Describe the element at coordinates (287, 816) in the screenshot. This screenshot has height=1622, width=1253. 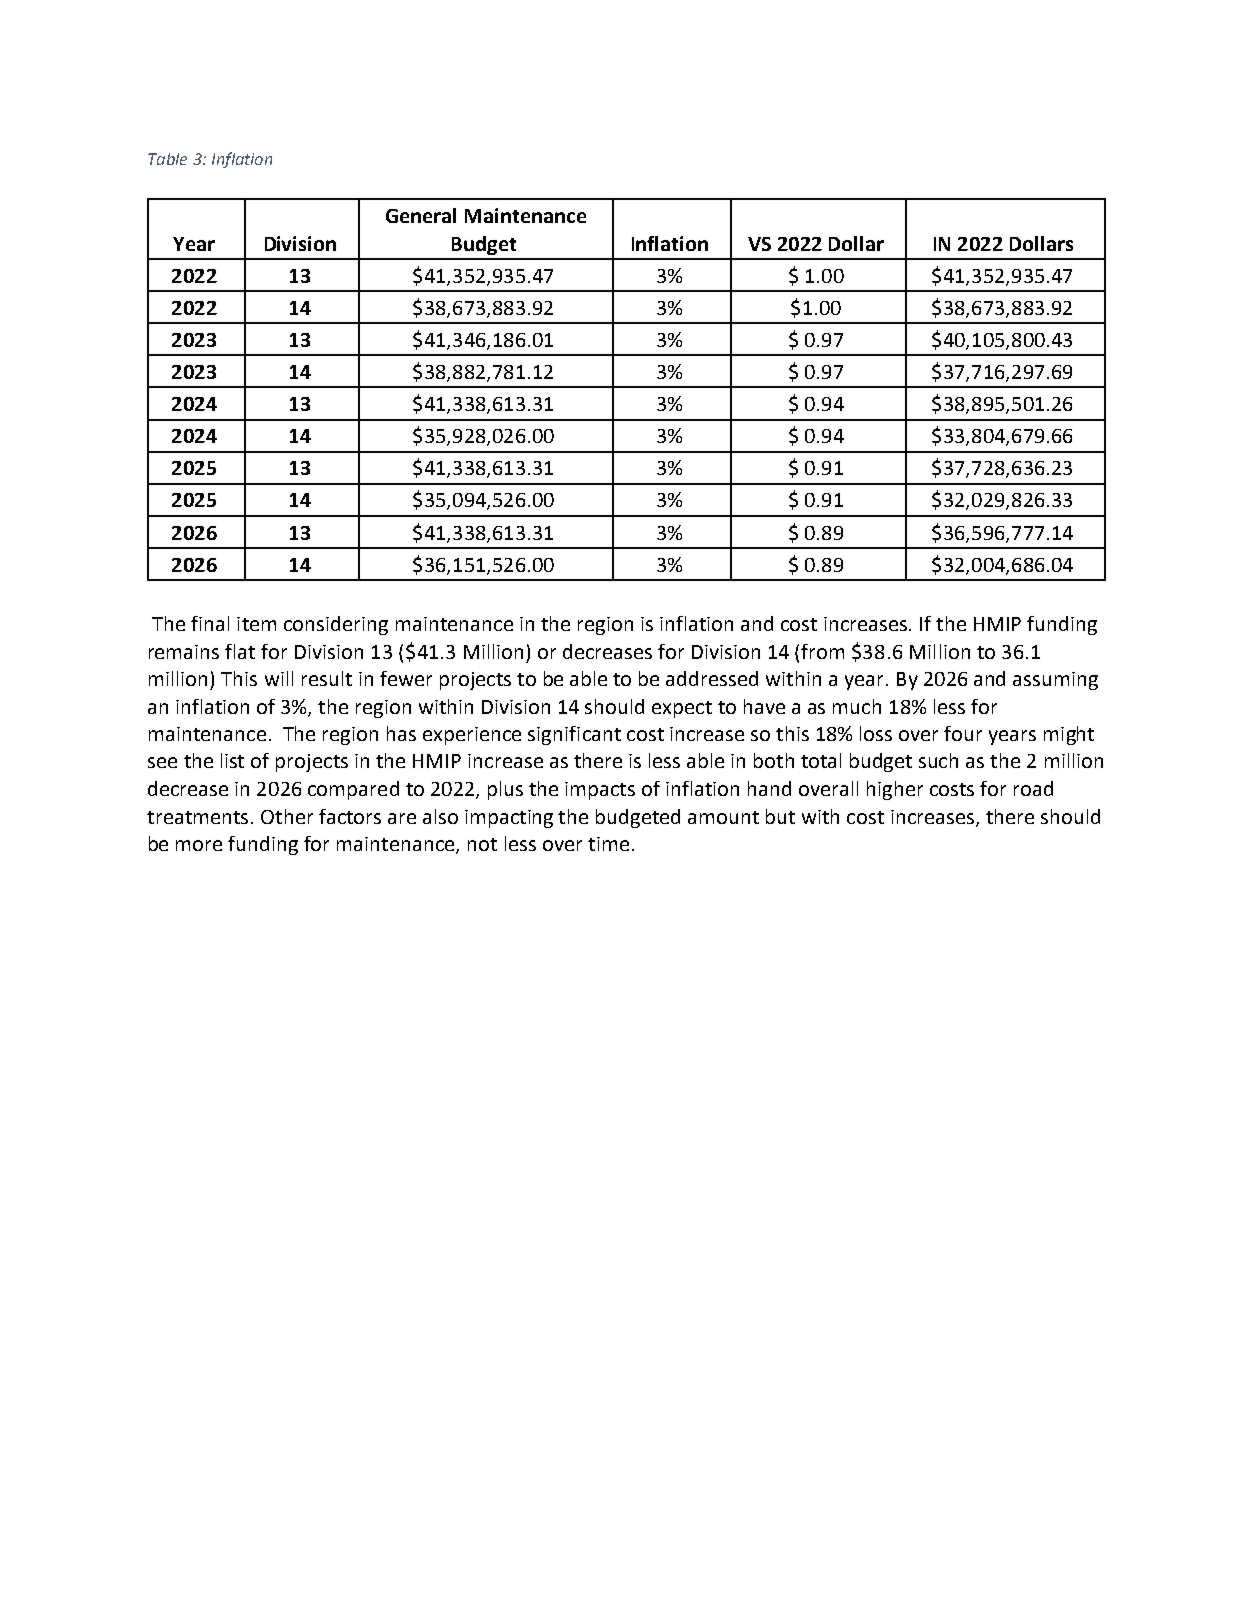
I see `Other` at that location.
